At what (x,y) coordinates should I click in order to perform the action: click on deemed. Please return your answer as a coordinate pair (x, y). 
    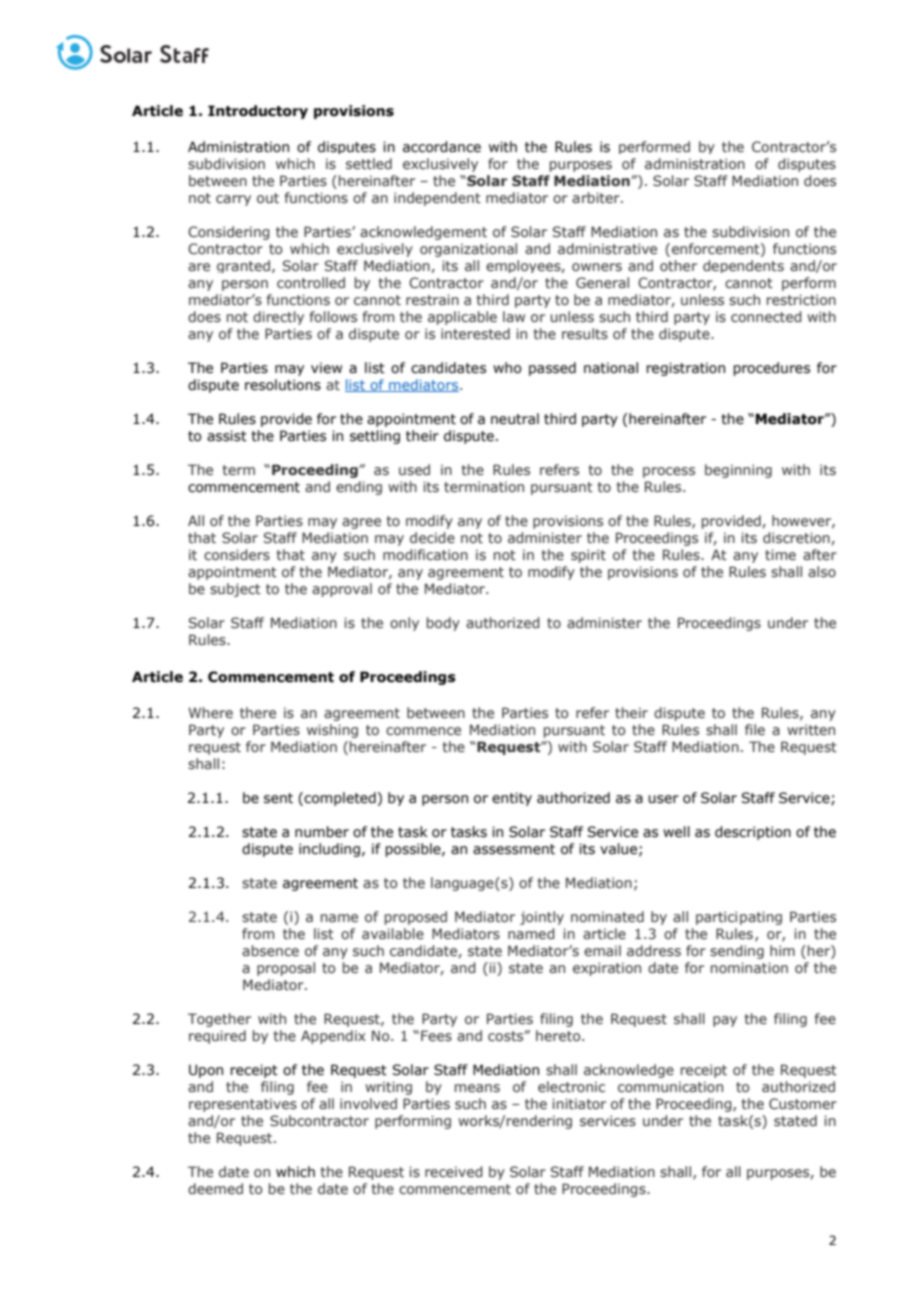
    Looking at the image, I should click on (215, 1188).
